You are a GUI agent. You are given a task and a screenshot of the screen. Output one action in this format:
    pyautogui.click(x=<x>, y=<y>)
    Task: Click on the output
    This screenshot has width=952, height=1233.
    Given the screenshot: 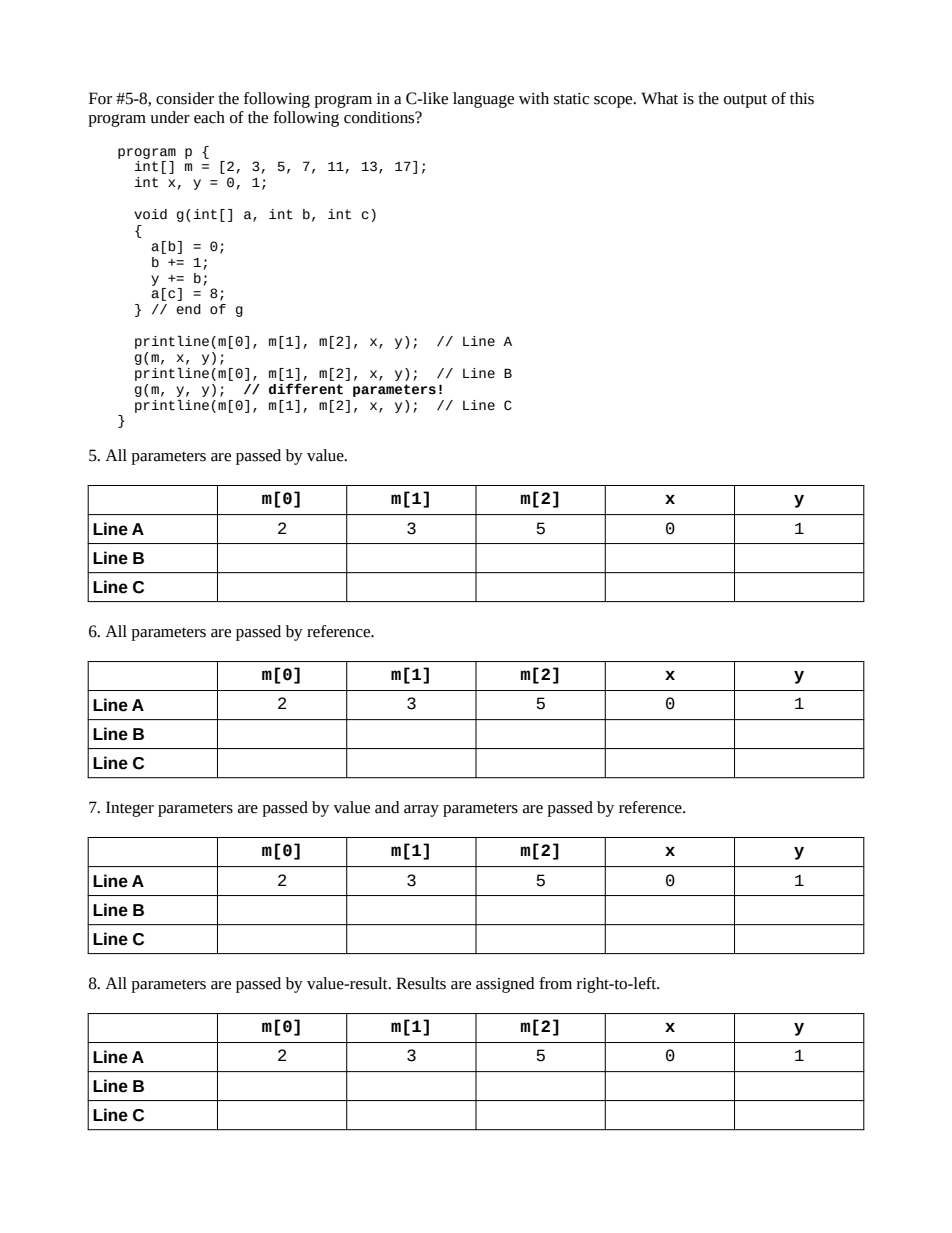 What is the action you would take?
    pyautogui.click(x=745, y=101)
